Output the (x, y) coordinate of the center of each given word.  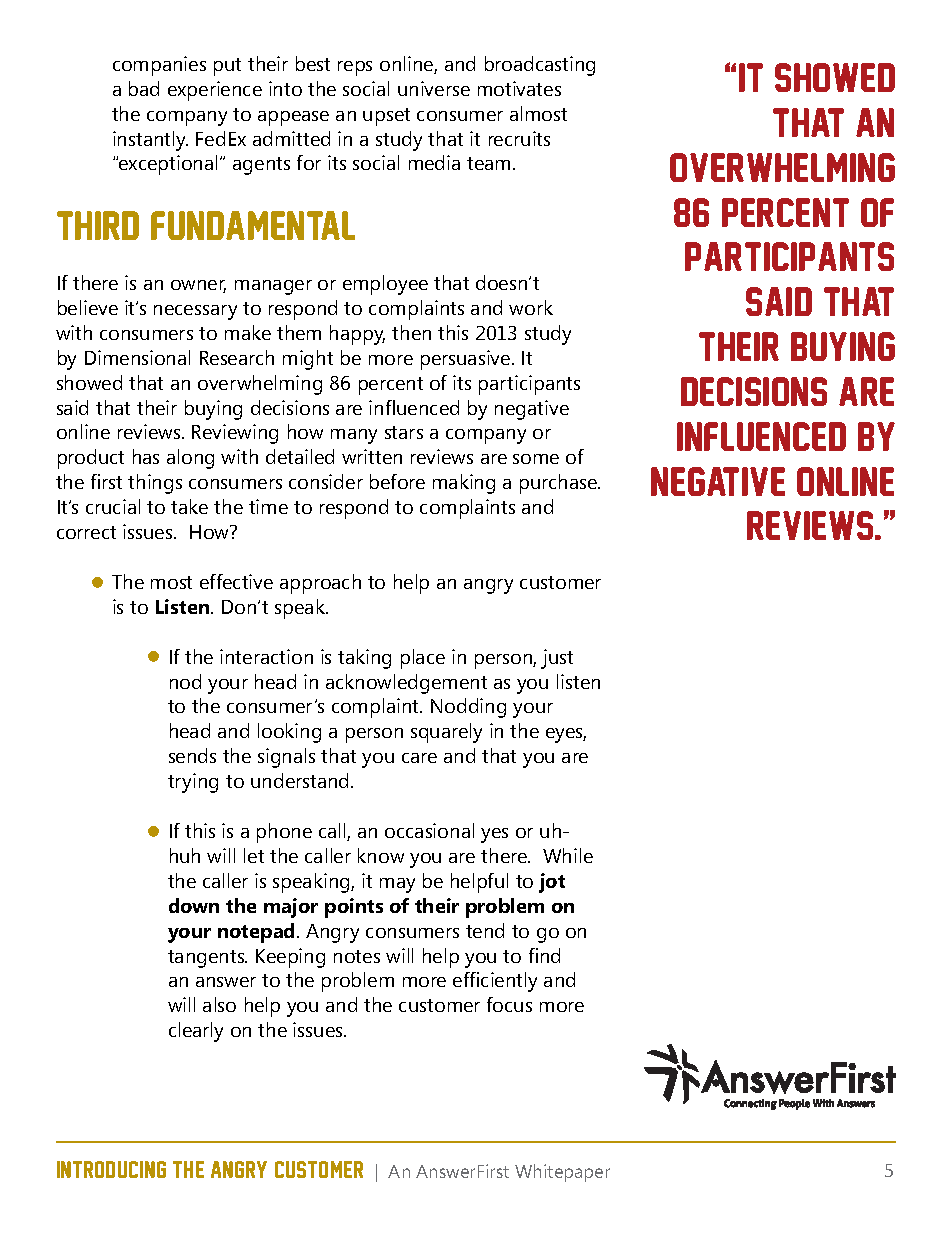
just (557, 659)
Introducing (111, 1169)
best (313, 63)
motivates (519, 88)
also (219, 1004)
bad (144, 88)
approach (320, 584)
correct (86, 532)
